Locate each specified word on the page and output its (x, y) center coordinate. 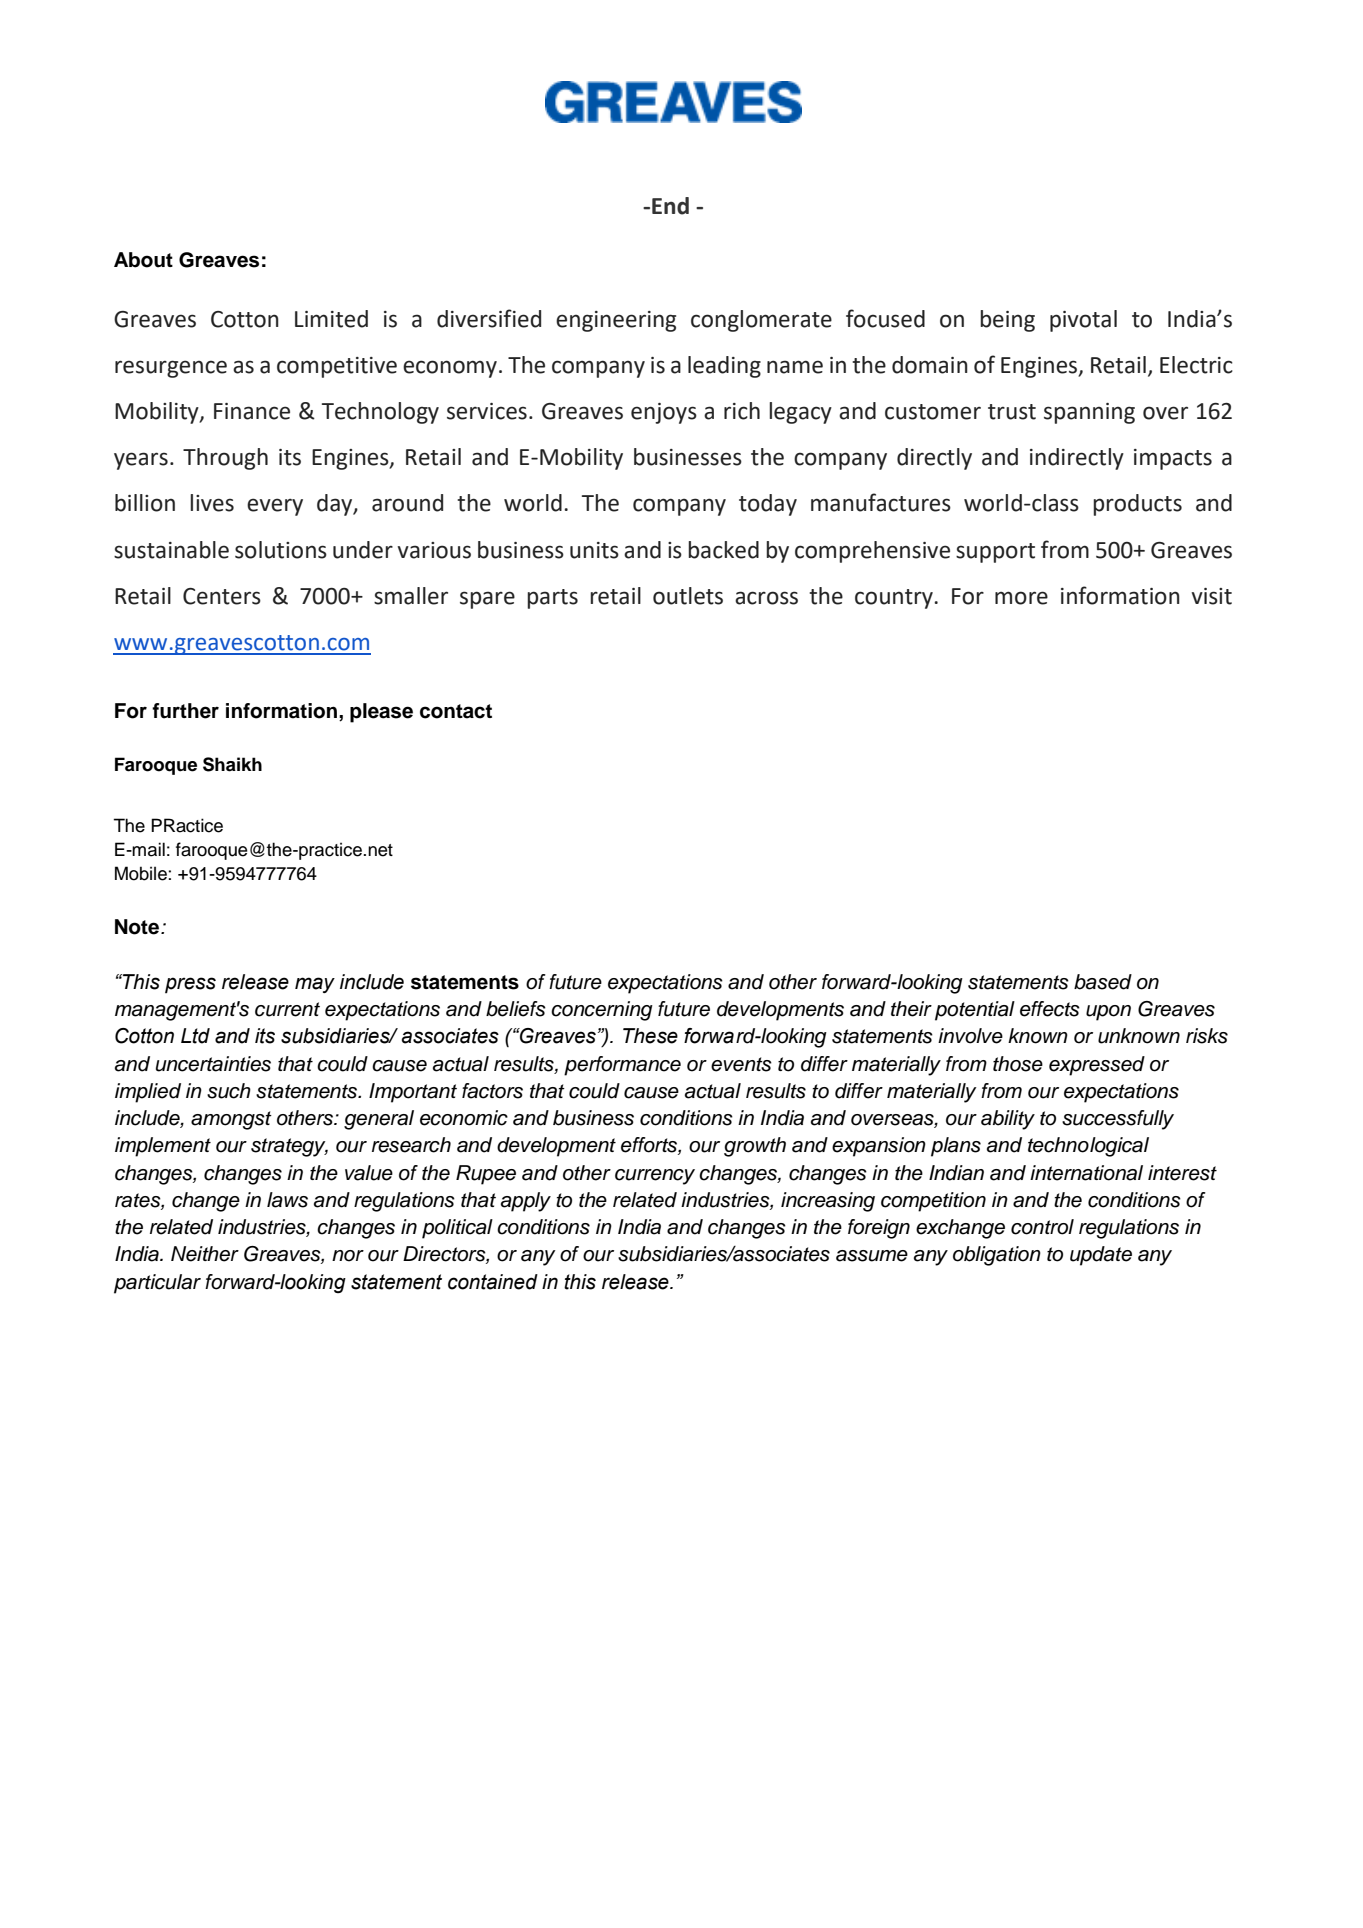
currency (655, 1177)
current (287, 1009)
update (1101, 1256)
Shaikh (232, 764)
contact (456, 711)
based (1103, 982)
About (143, 260)
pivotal (1083, 321)
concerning (602, 1011)
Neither (205, 1254)
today (768, 505)
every (275, 507)
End (670, 206)
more (1021, 598)
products (1137, 505)
